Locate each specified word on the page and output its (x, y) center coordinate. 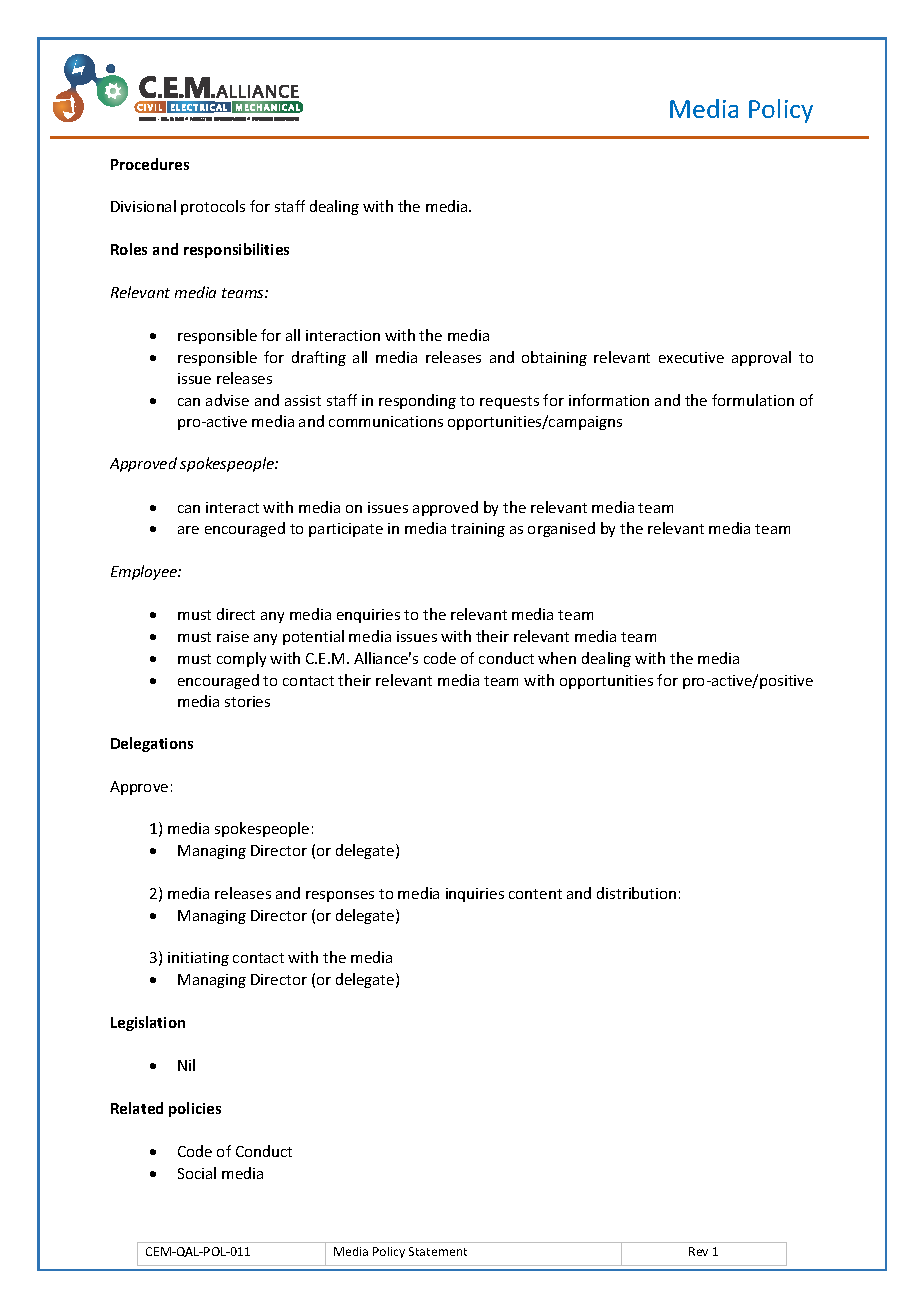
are (188, 530)
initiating (198, 959)
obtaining (554, 358)
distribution (636, 893)
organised (561, 529)
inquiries (475, 895)
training (478, 530)
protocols (213, 207)
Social (197, 1173)
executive (691, 357)
